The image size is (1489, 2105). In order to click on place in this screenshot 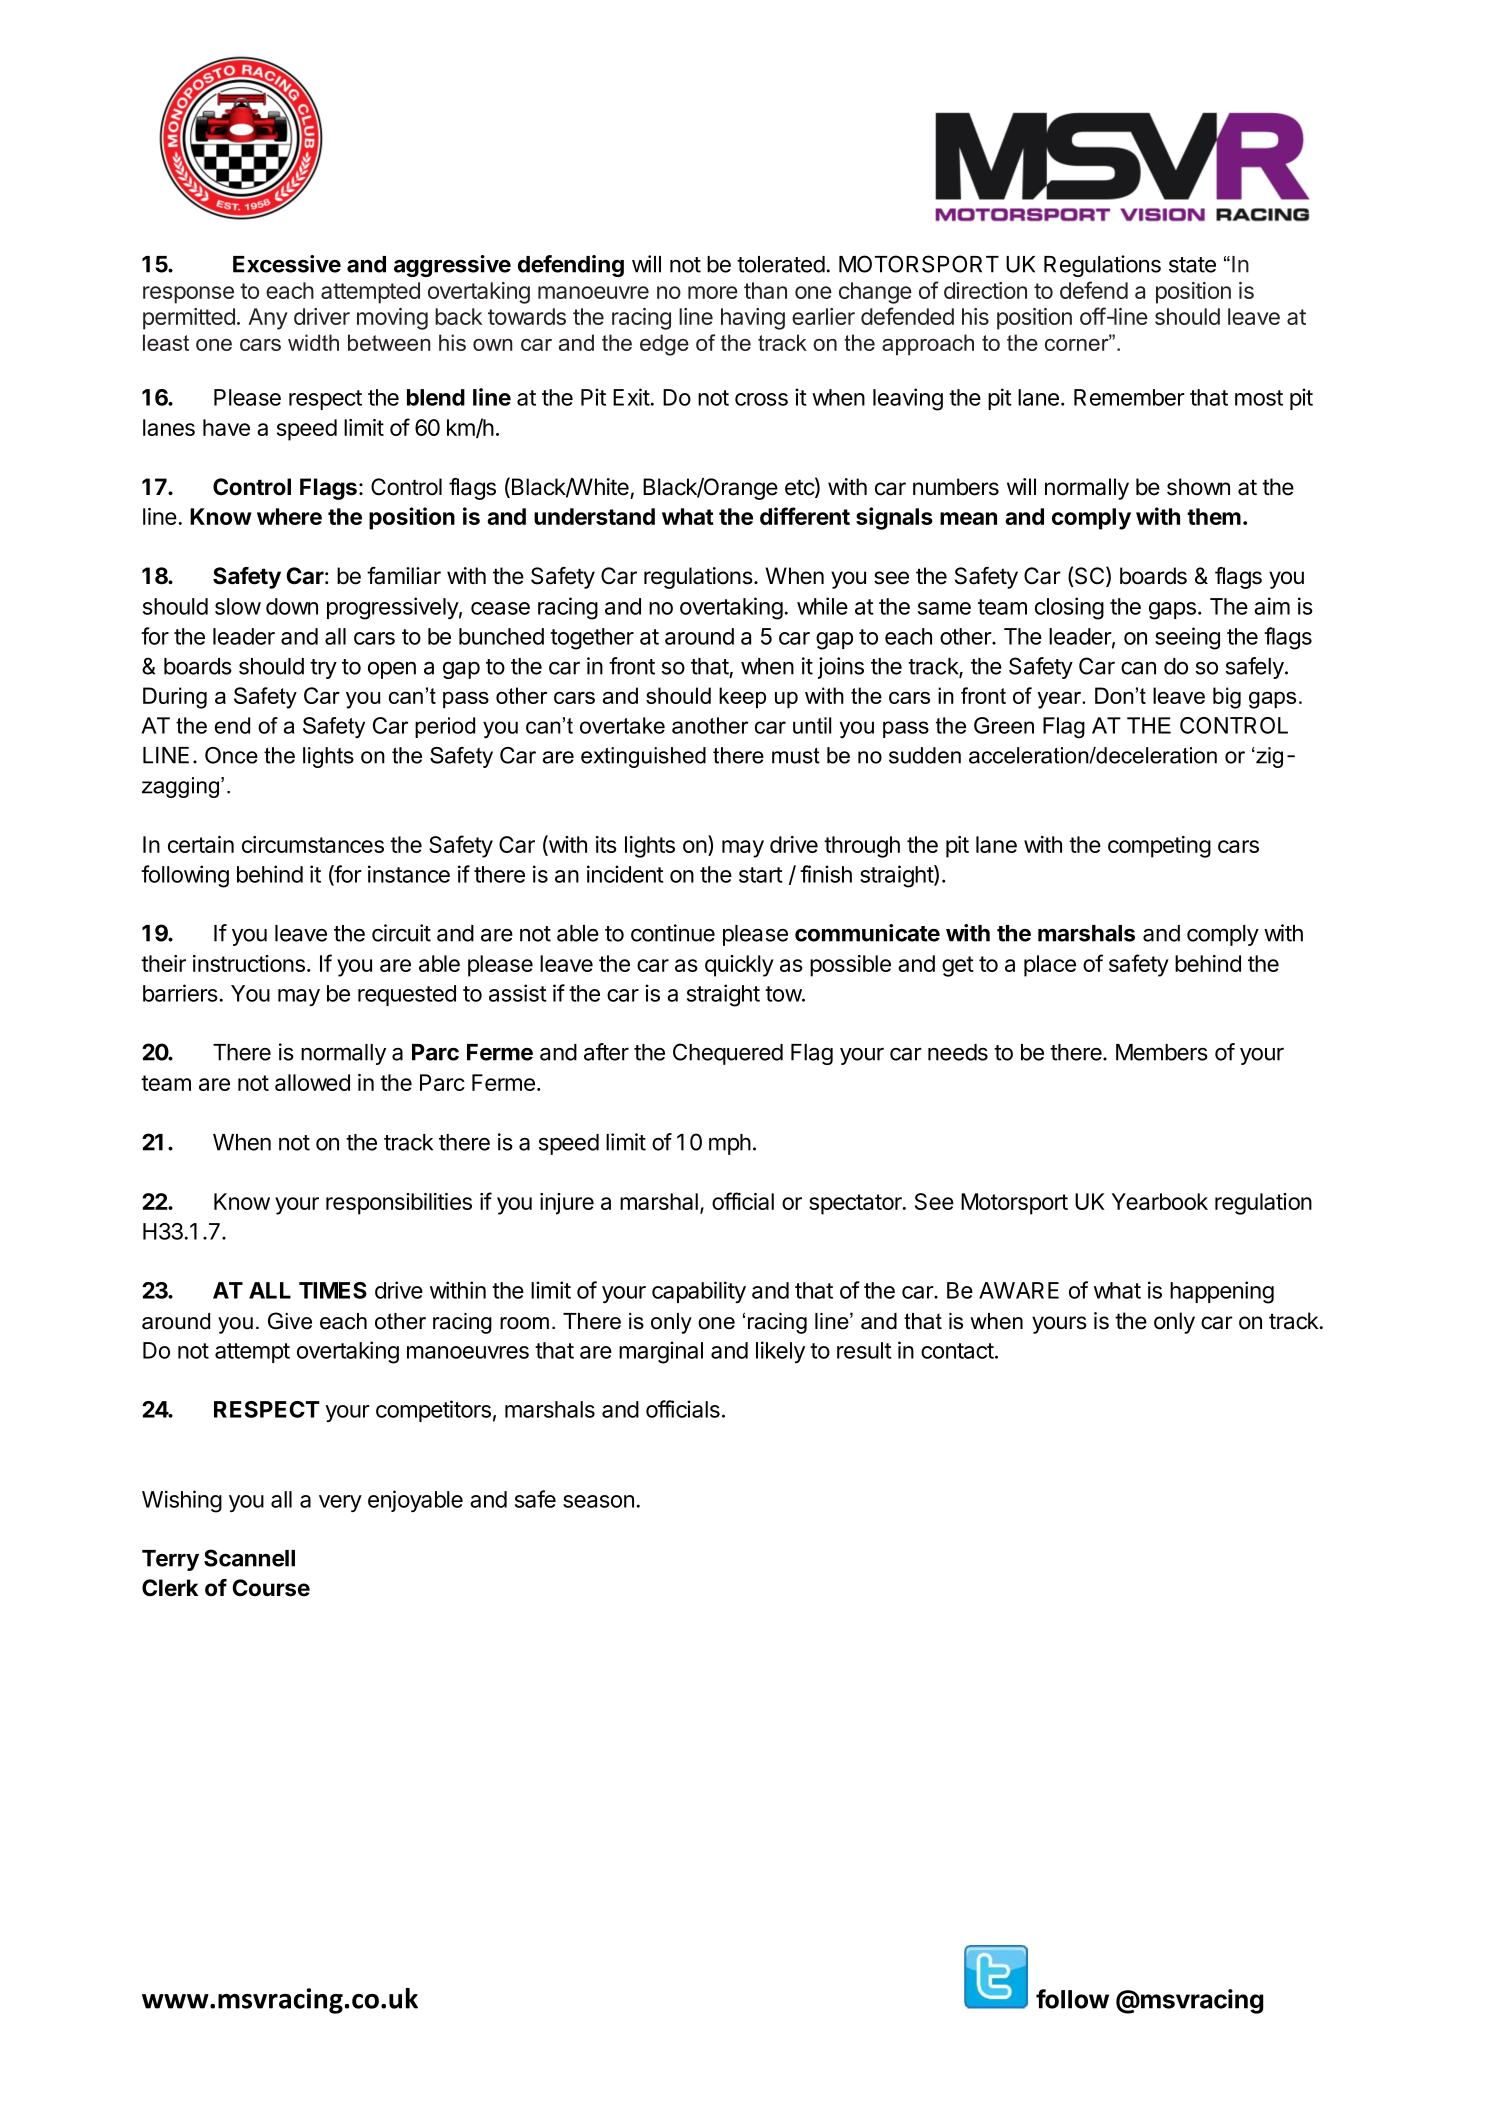, I will do `click(1050, 966)`.
